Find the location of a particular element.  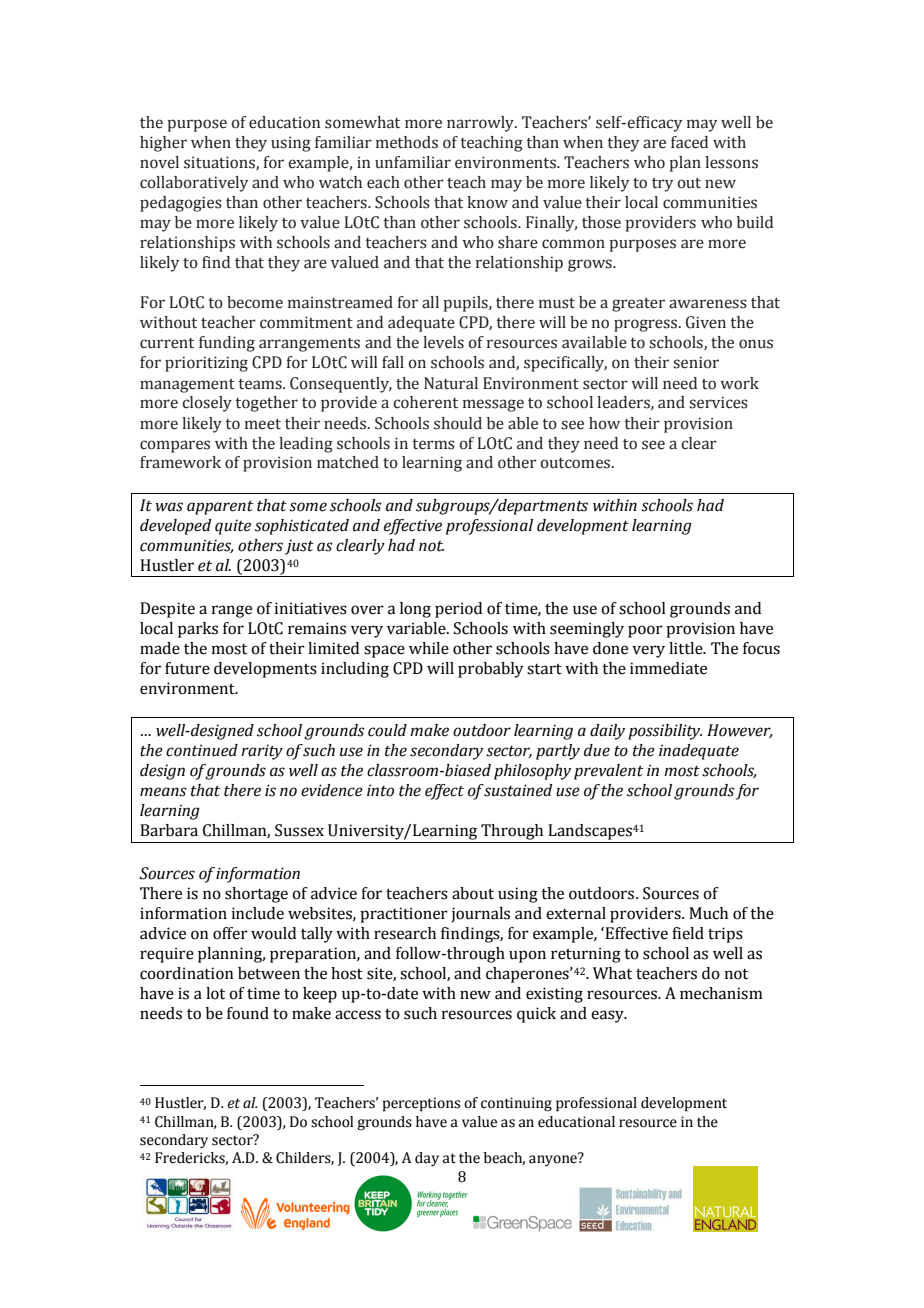

while is located at coordinates (429, 648).
